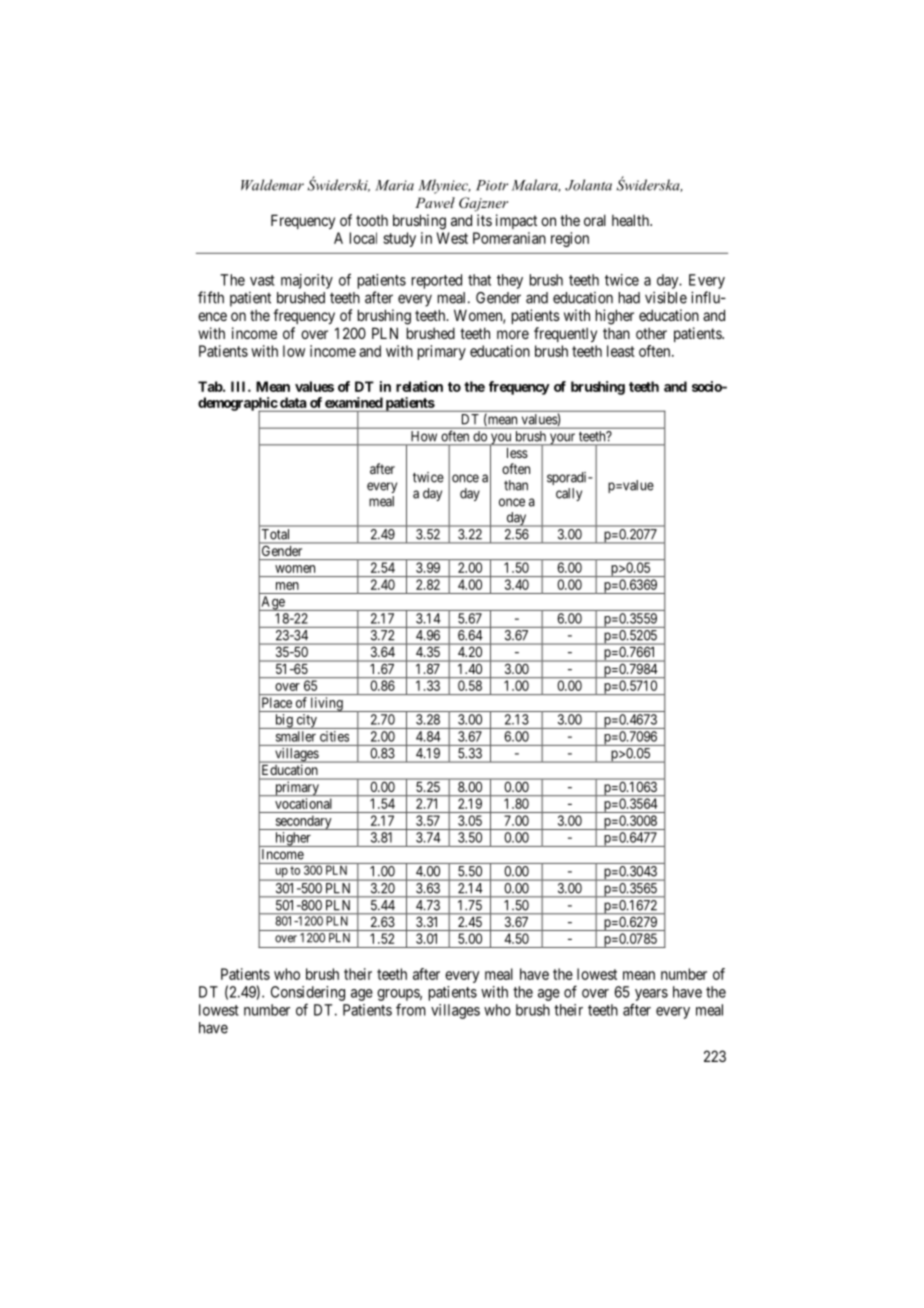 The image size is (924, 1308). I want to click on your, so click(562, 439).
